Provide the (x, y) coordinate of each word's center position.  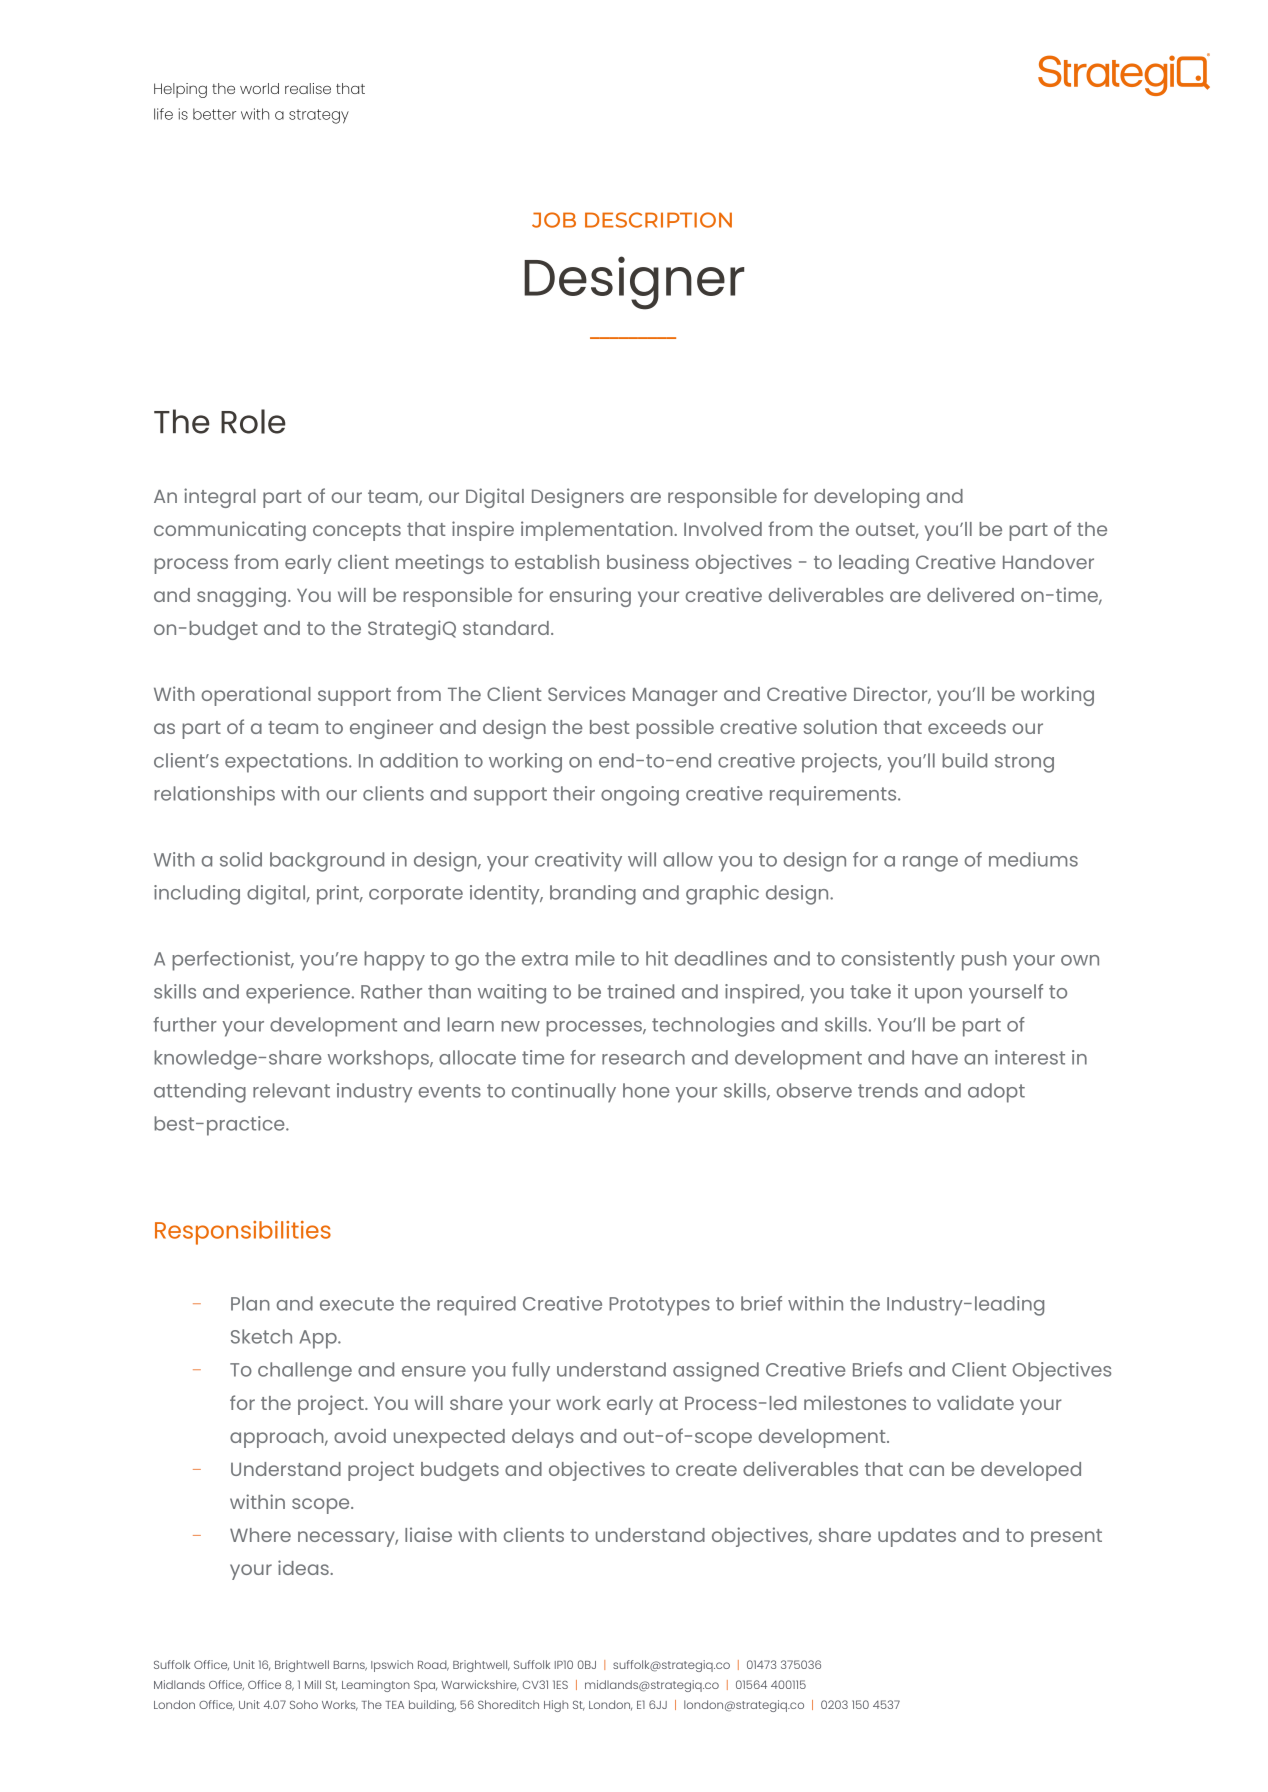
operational (256, 696)
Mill (313, 1684)
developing (866, 498)
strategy (319, 116)
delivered (970, 594)
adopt (996, 1093)
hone (646, 1090)
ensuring (590, 597)
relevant (291, 1090)
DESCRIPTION (658, 220)
